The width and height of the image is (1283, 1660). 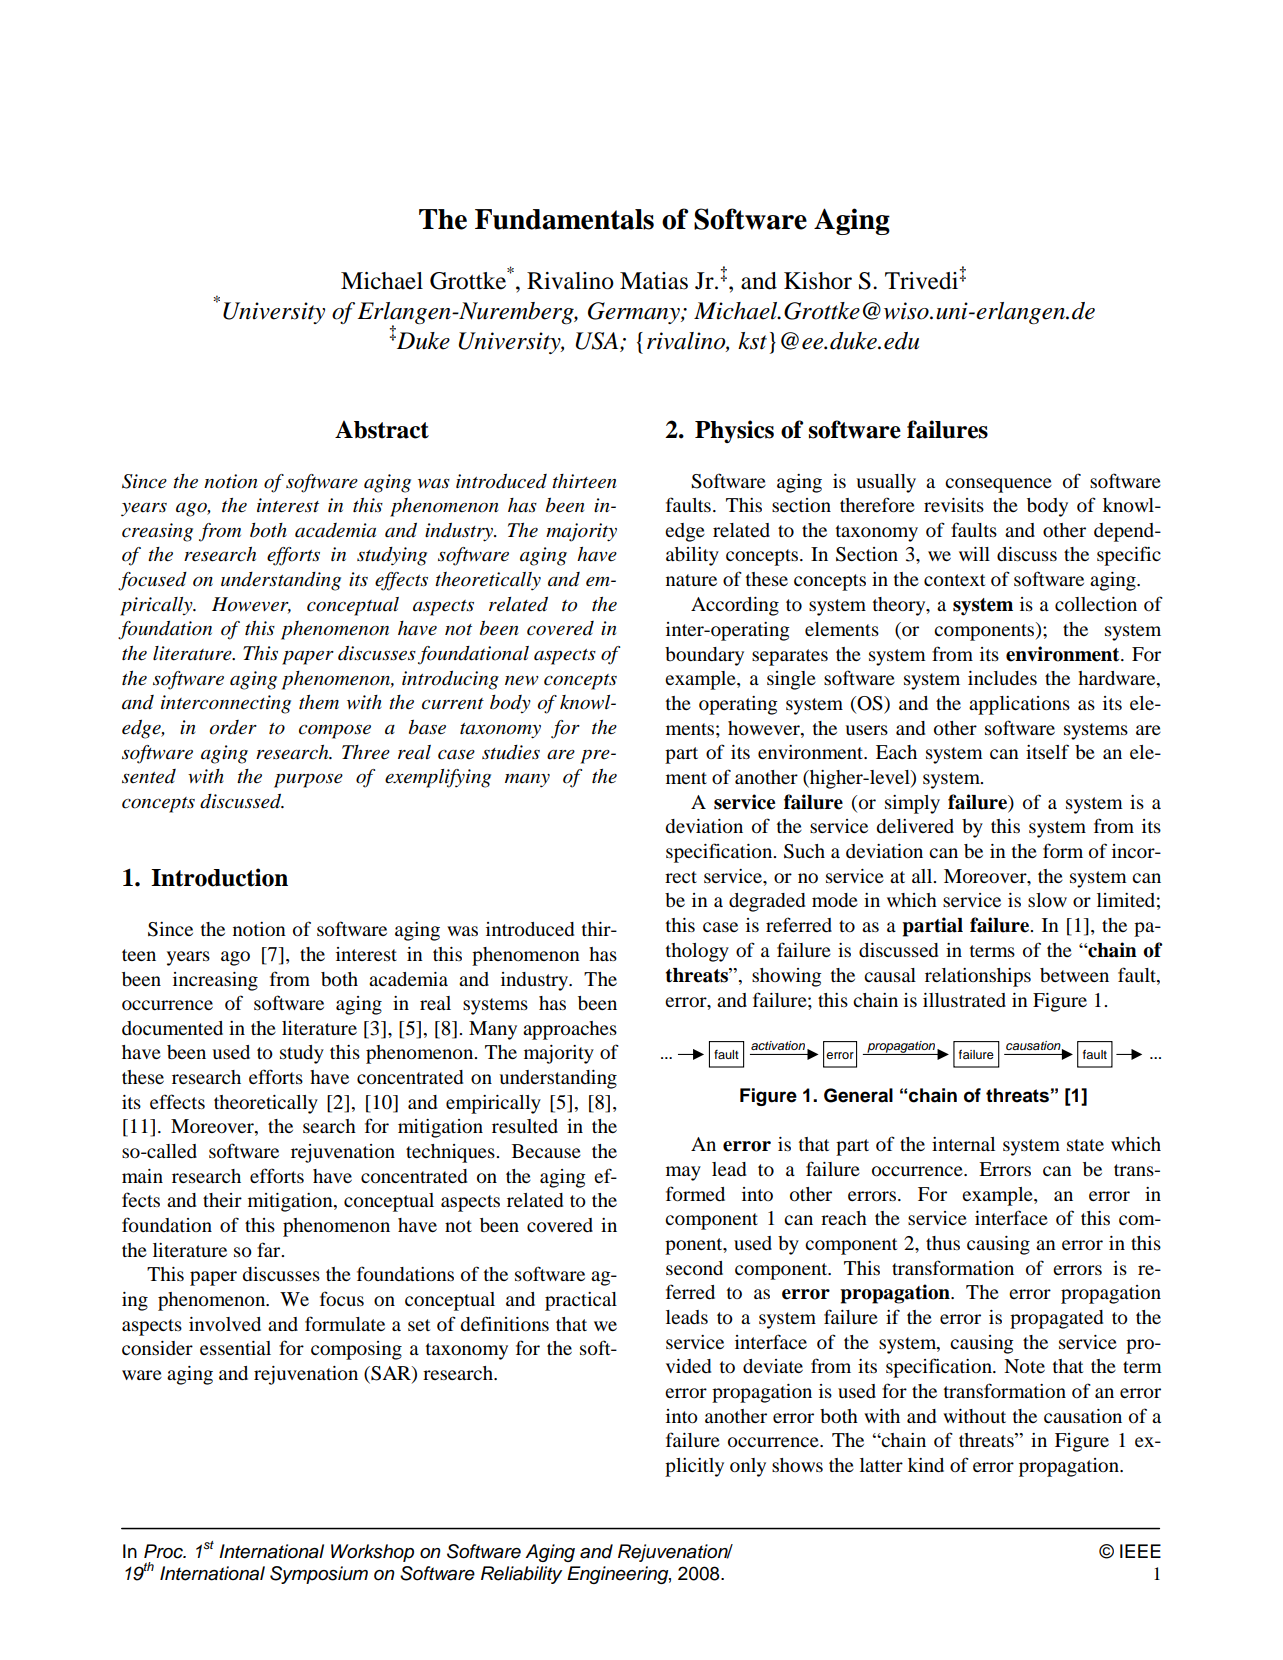 What do you see at coordinates (704, 656) in the image?
I see `boundary` at bounding box center [704, 656].
